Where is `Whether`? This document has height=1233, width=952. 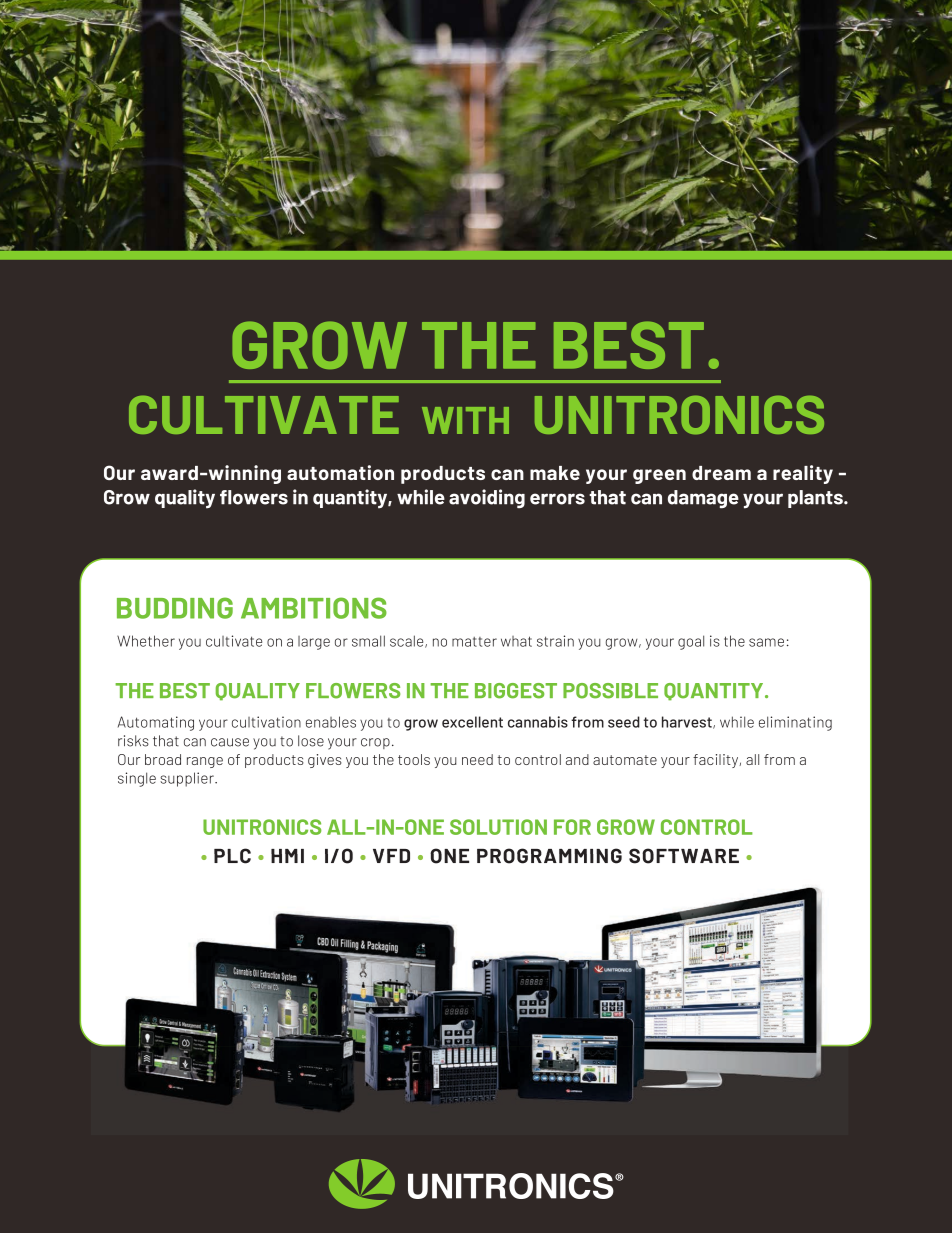
Whether is located at coordinates (146, 641).
